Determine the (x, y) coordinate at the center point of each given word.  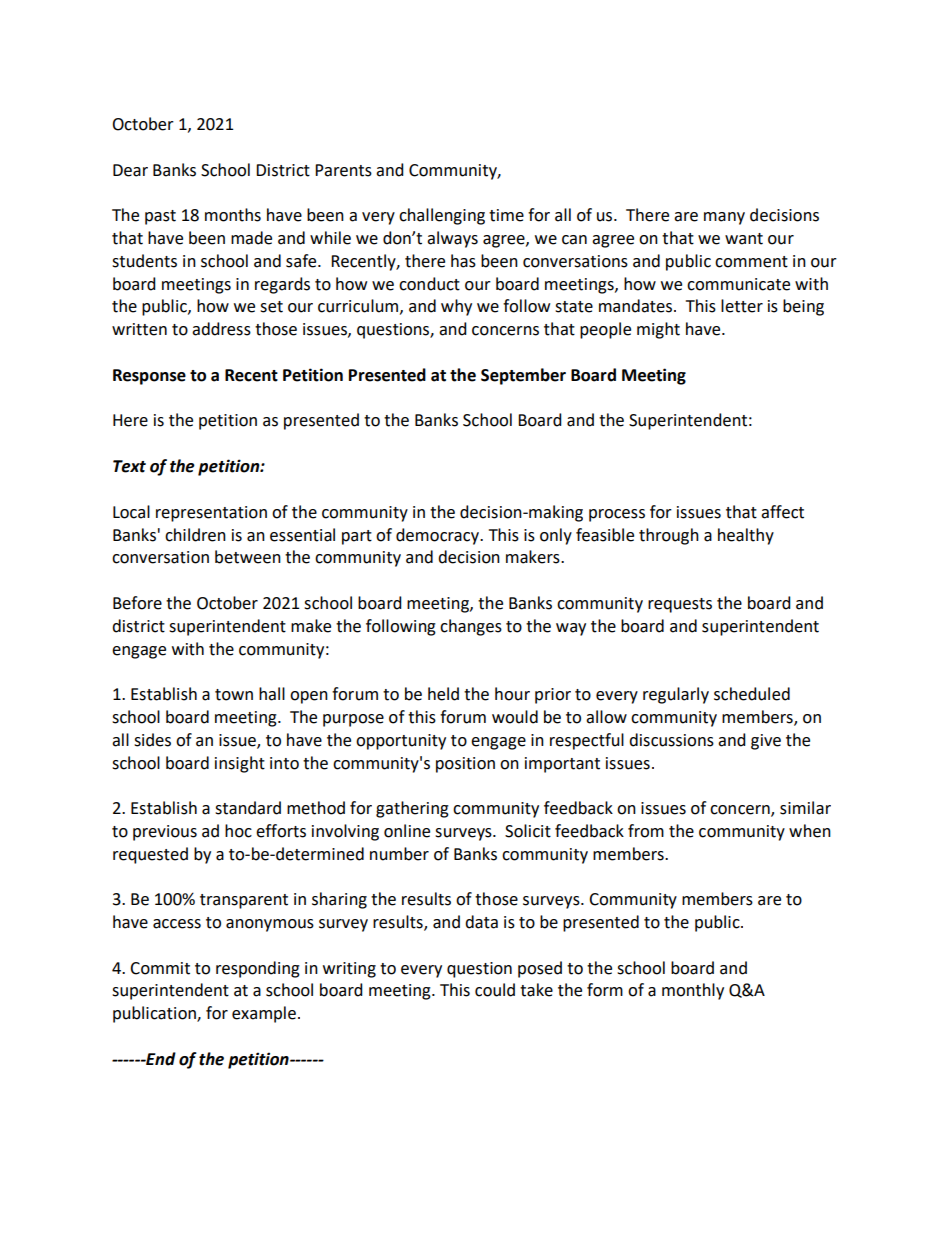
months (233, 215)
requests (680, 605)
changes (471, 627)
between (248, 557)
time (506, 215)
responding (258, 969)
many (724, 218)
